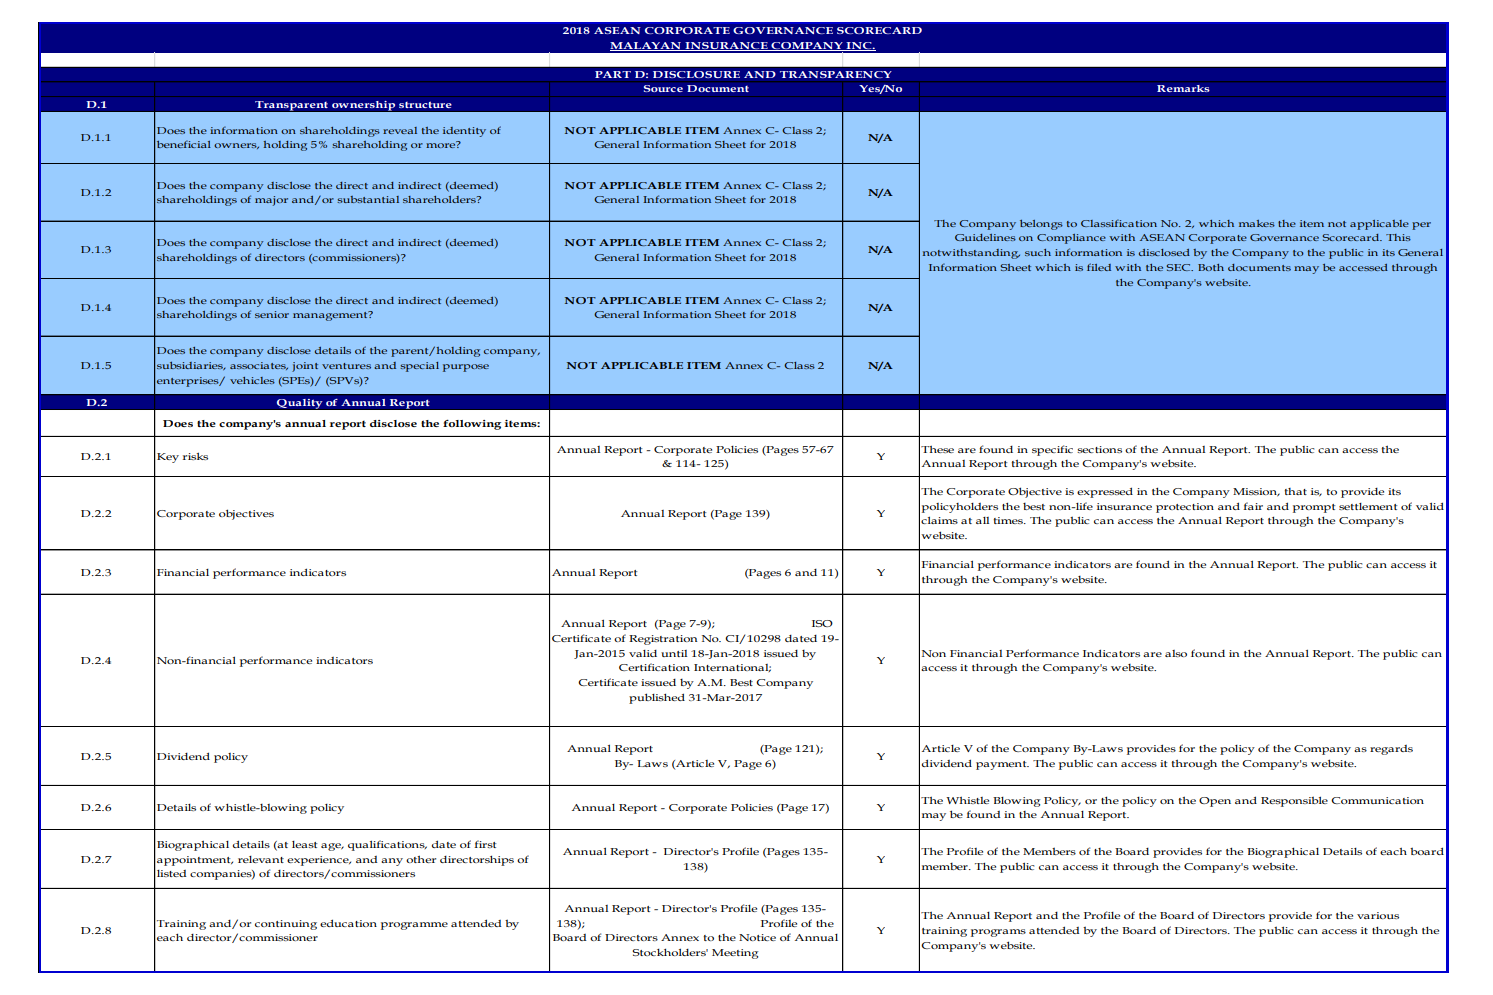 The height and width of the screenshot is (995, 1493). What do you see at coordinates (835, 74) in the screenshot?
I see `TRANSPARENCY` at bounding box center [835, 74].
